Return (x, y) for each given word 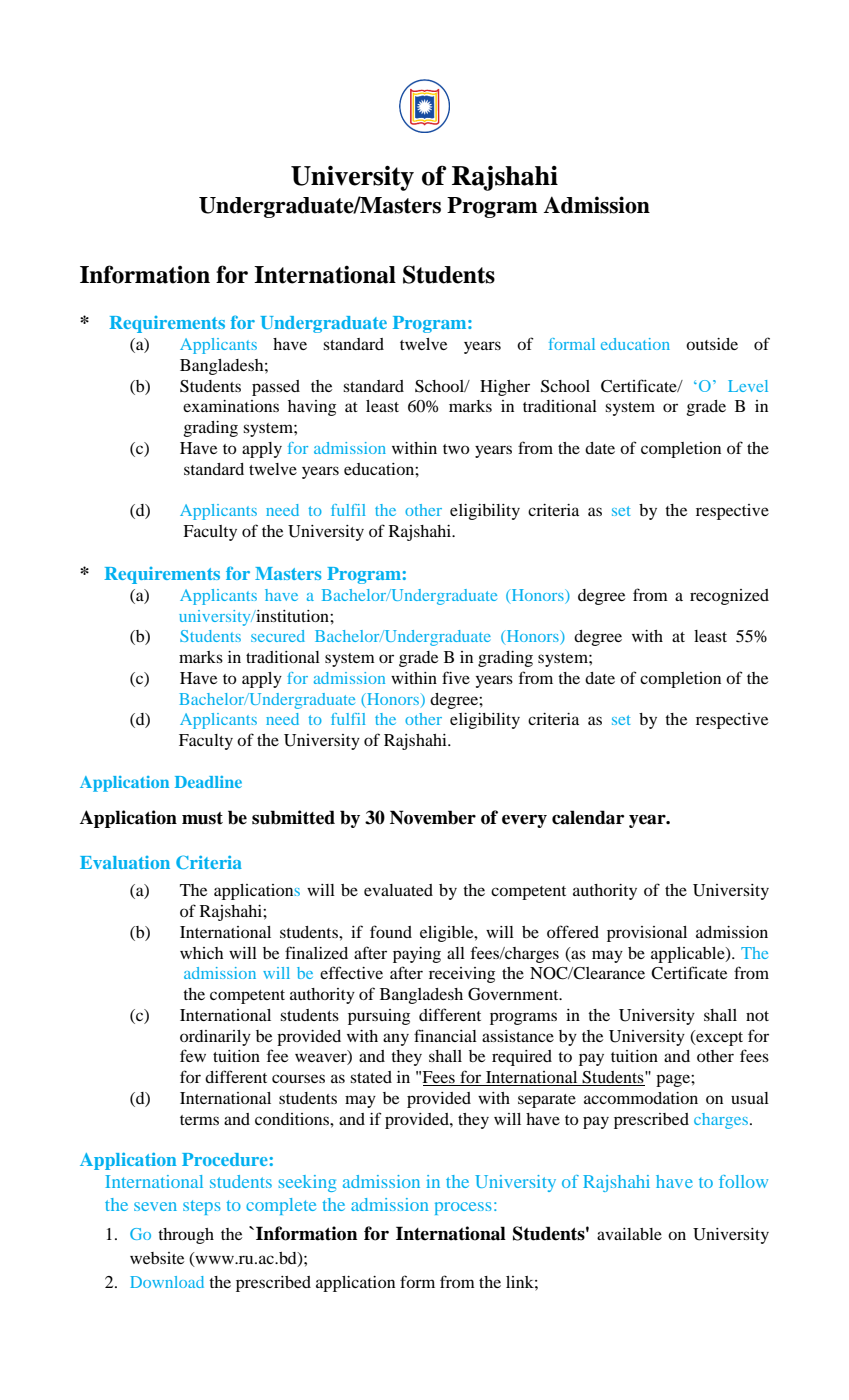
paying (417, 955)
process (463, 1208)
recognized (729, 597)
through (186, 1236)
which (201, 953)
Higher (505, 388)
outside (712, 344)
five (456, 677)
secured (278, 636)
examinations (231, 406)
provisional (647, 934)
